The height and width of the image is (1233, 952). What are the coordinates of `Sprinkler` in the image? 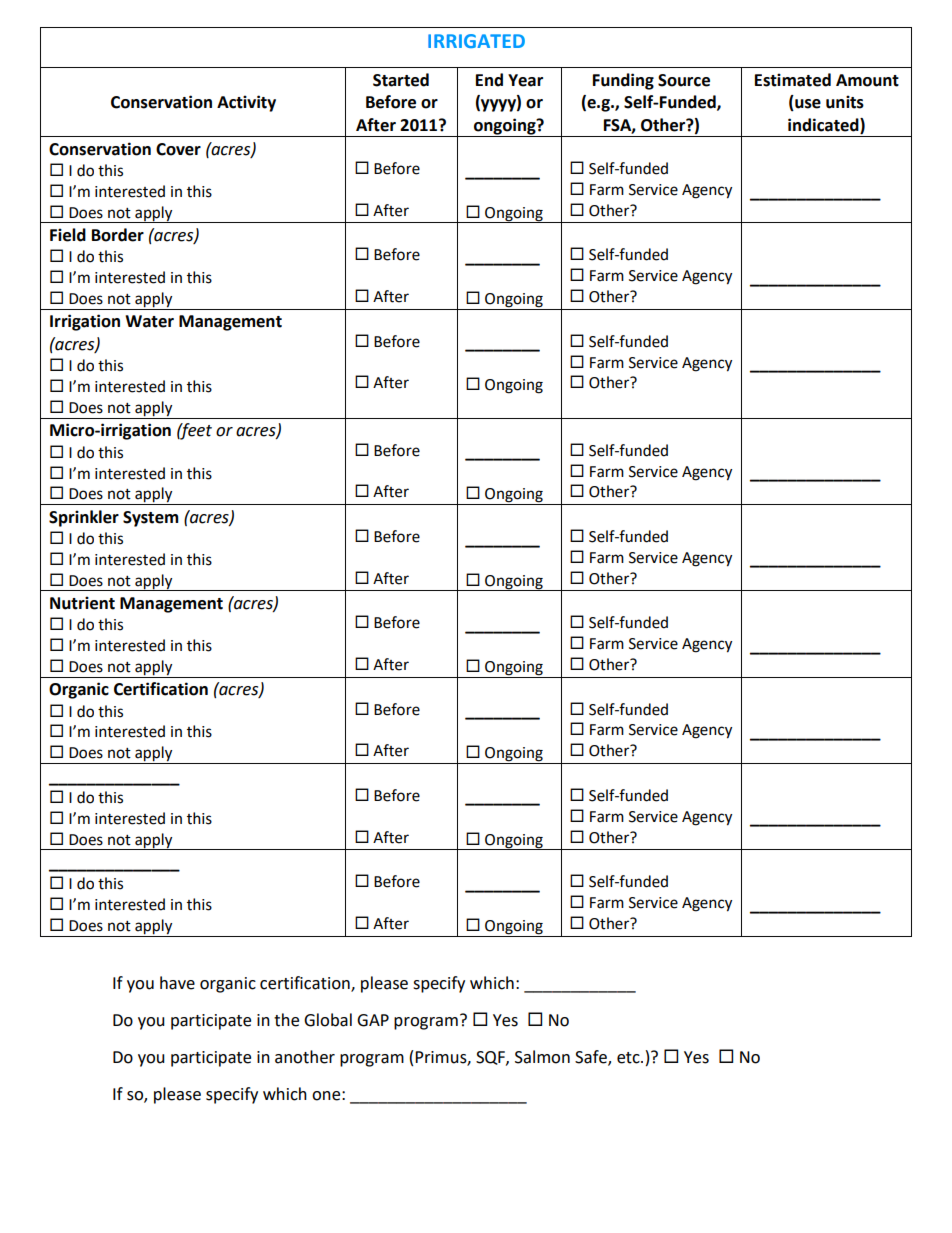 It's located at (84, 518).
